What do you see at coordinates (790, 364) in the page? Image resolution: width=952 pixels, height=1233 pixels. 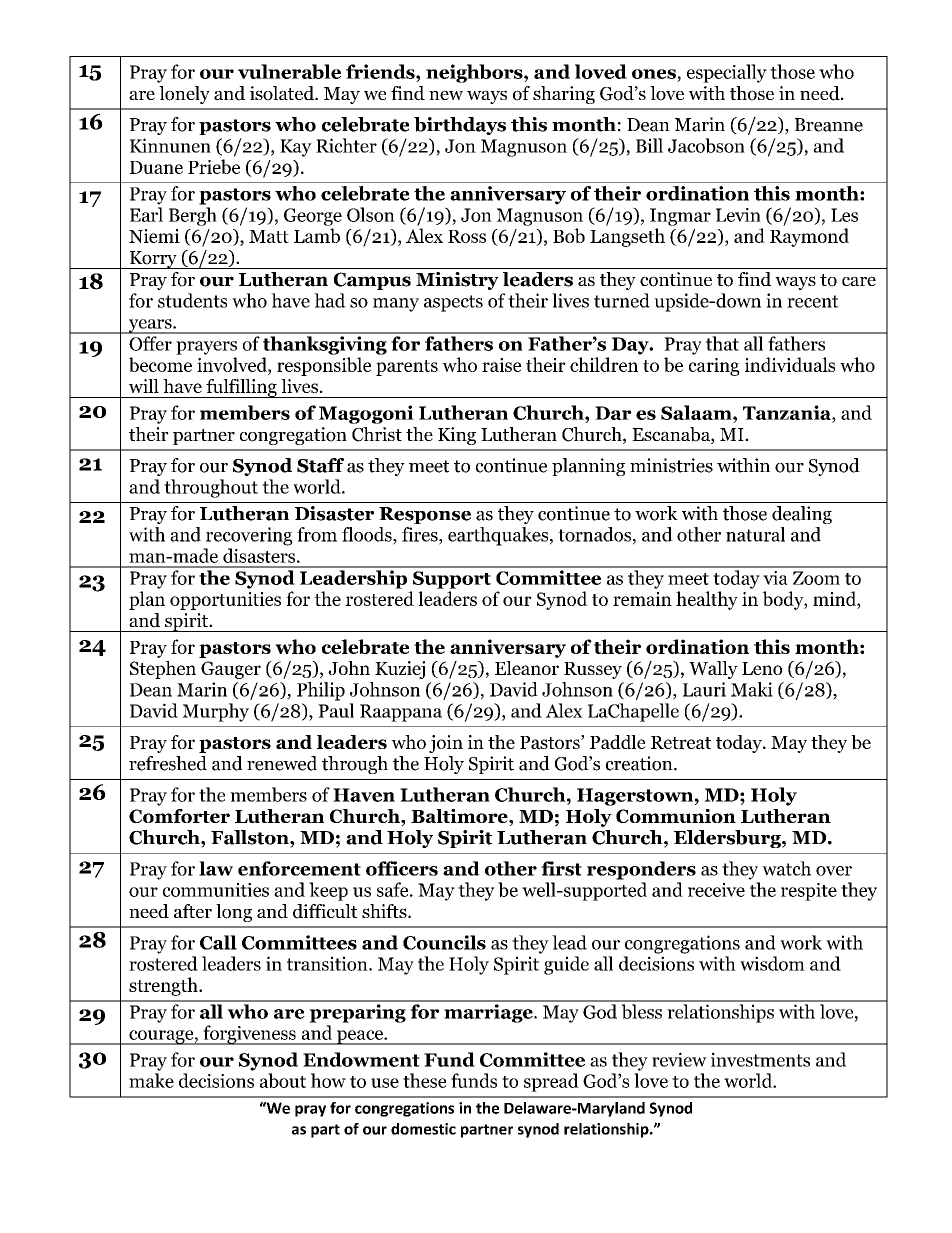 I see `individuals` at bounding box center [790, 364].
